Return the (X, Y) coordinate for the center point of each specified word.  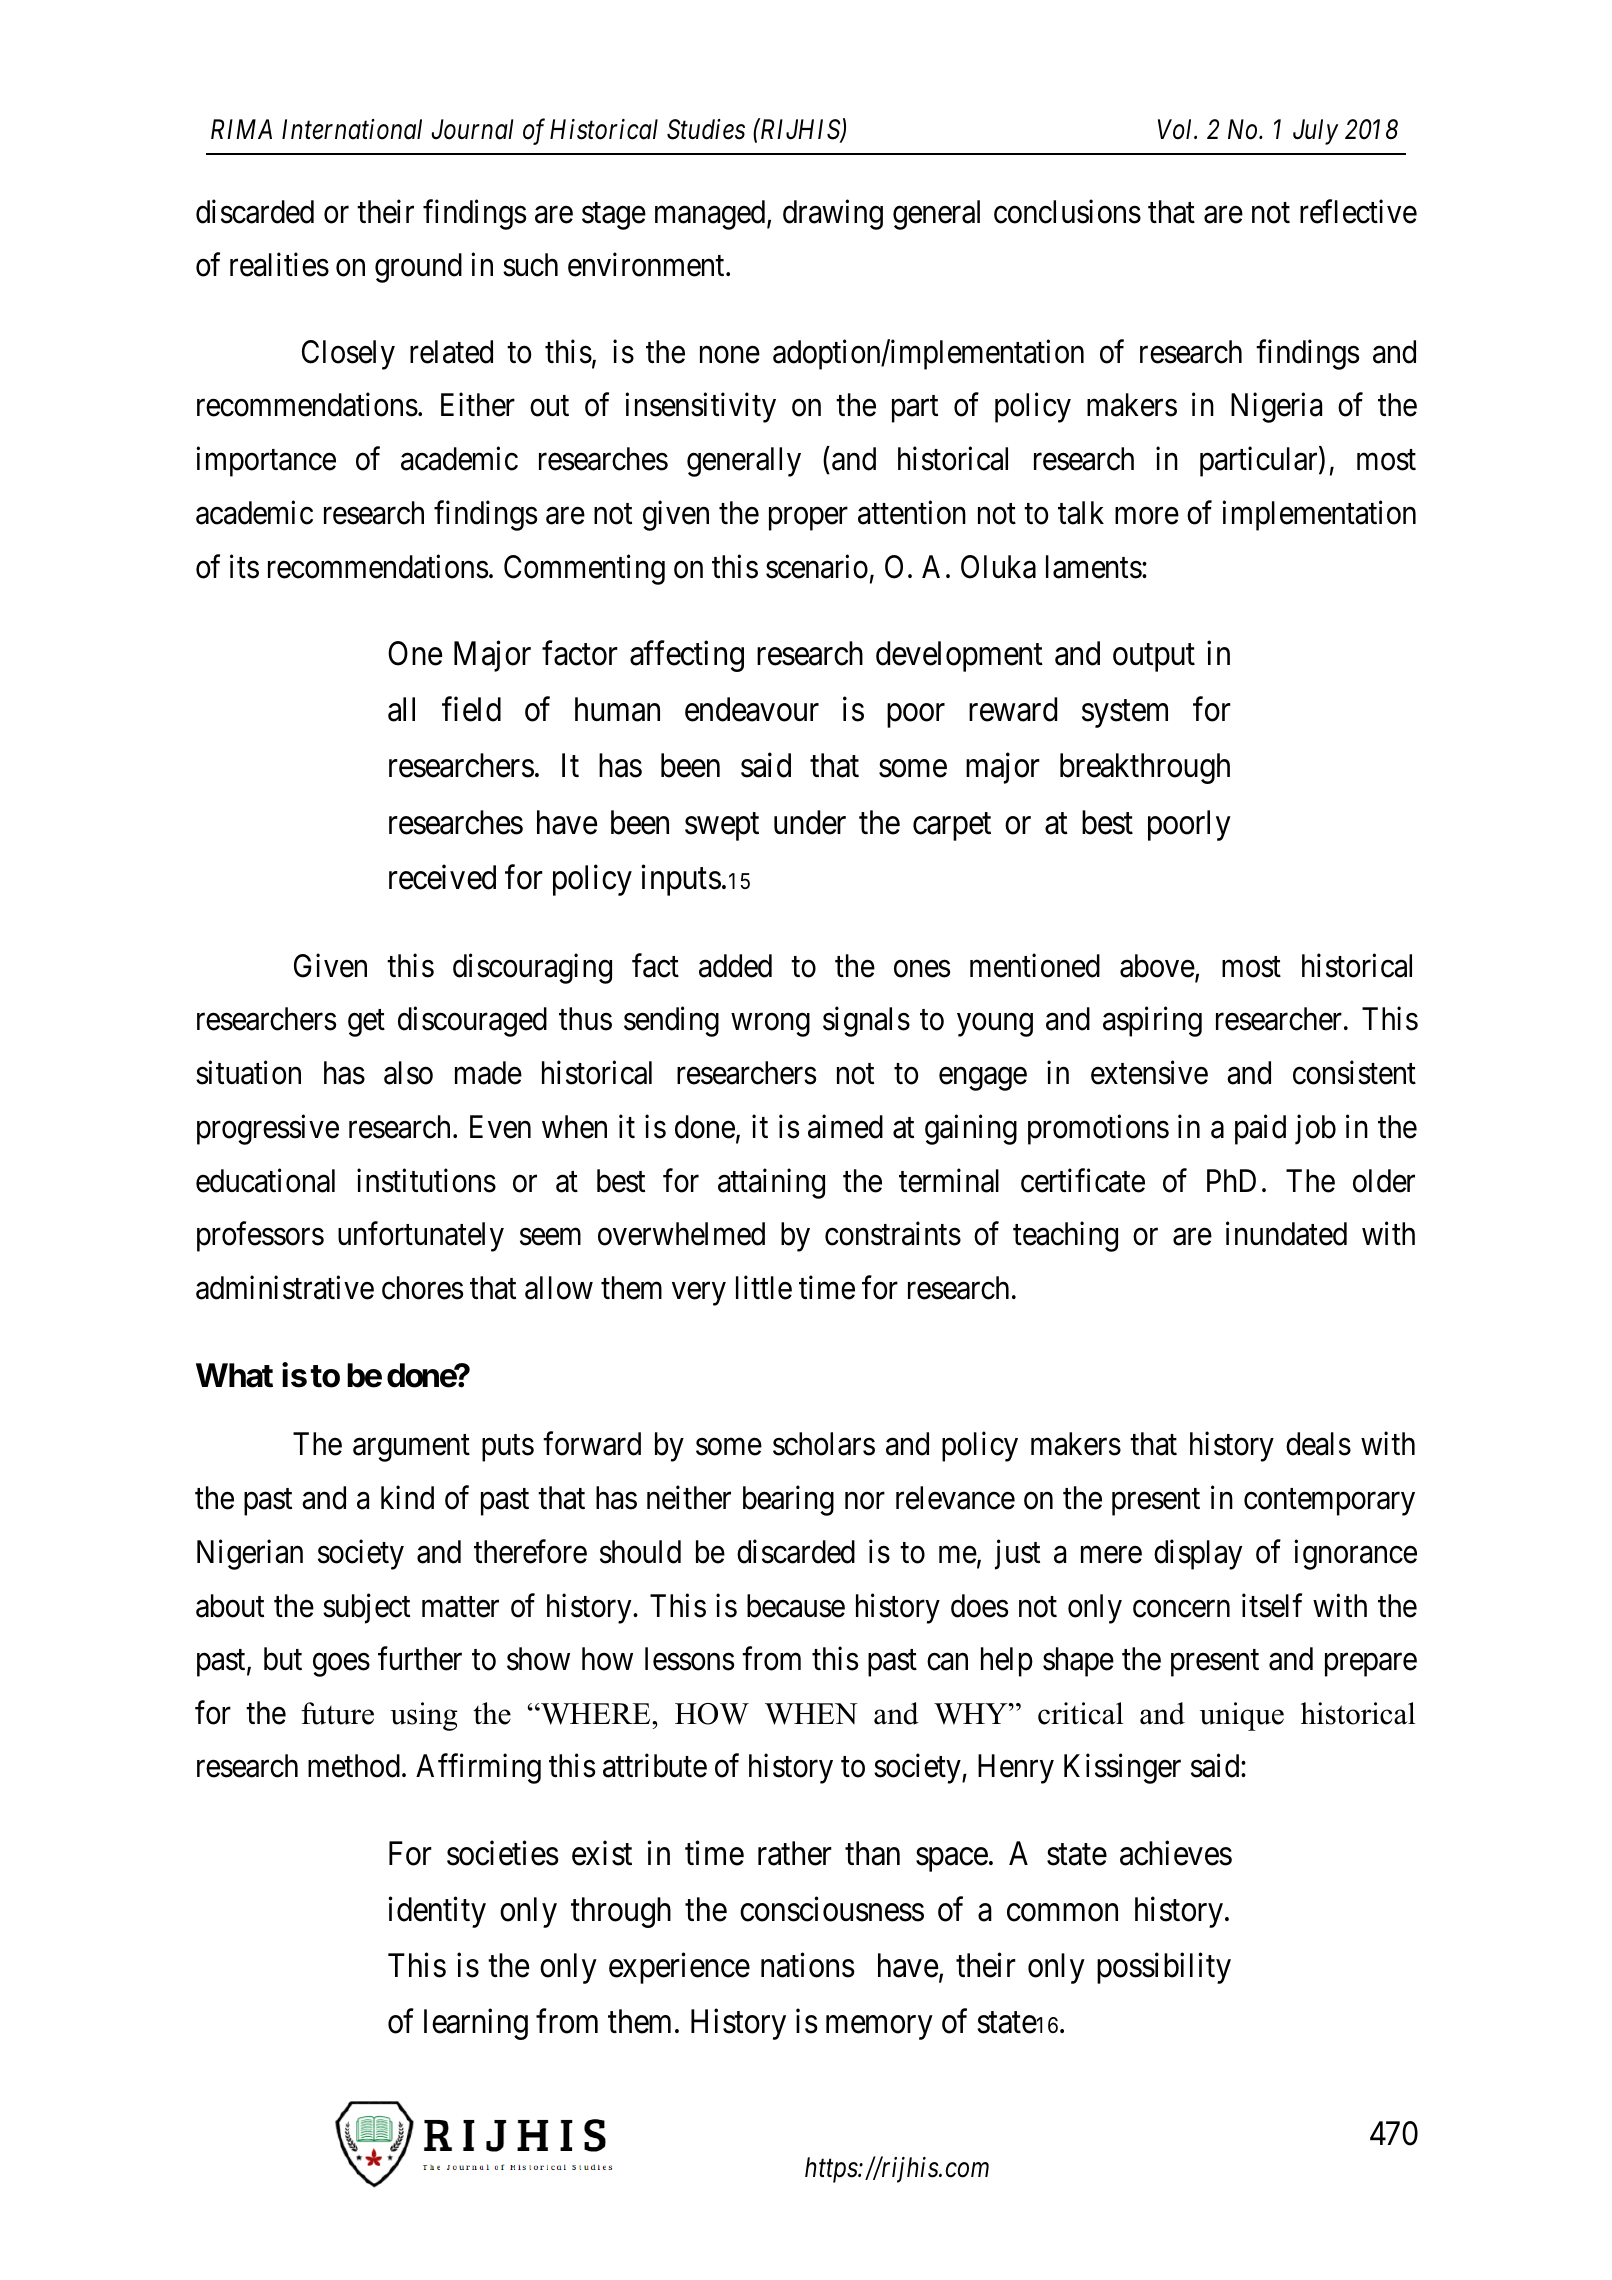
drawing (833, 215)
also (408, 1073)
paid (1260, 1129)
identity (437, 1912)
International (352, 129)
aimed (845, 1126)
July (1315, 132)
